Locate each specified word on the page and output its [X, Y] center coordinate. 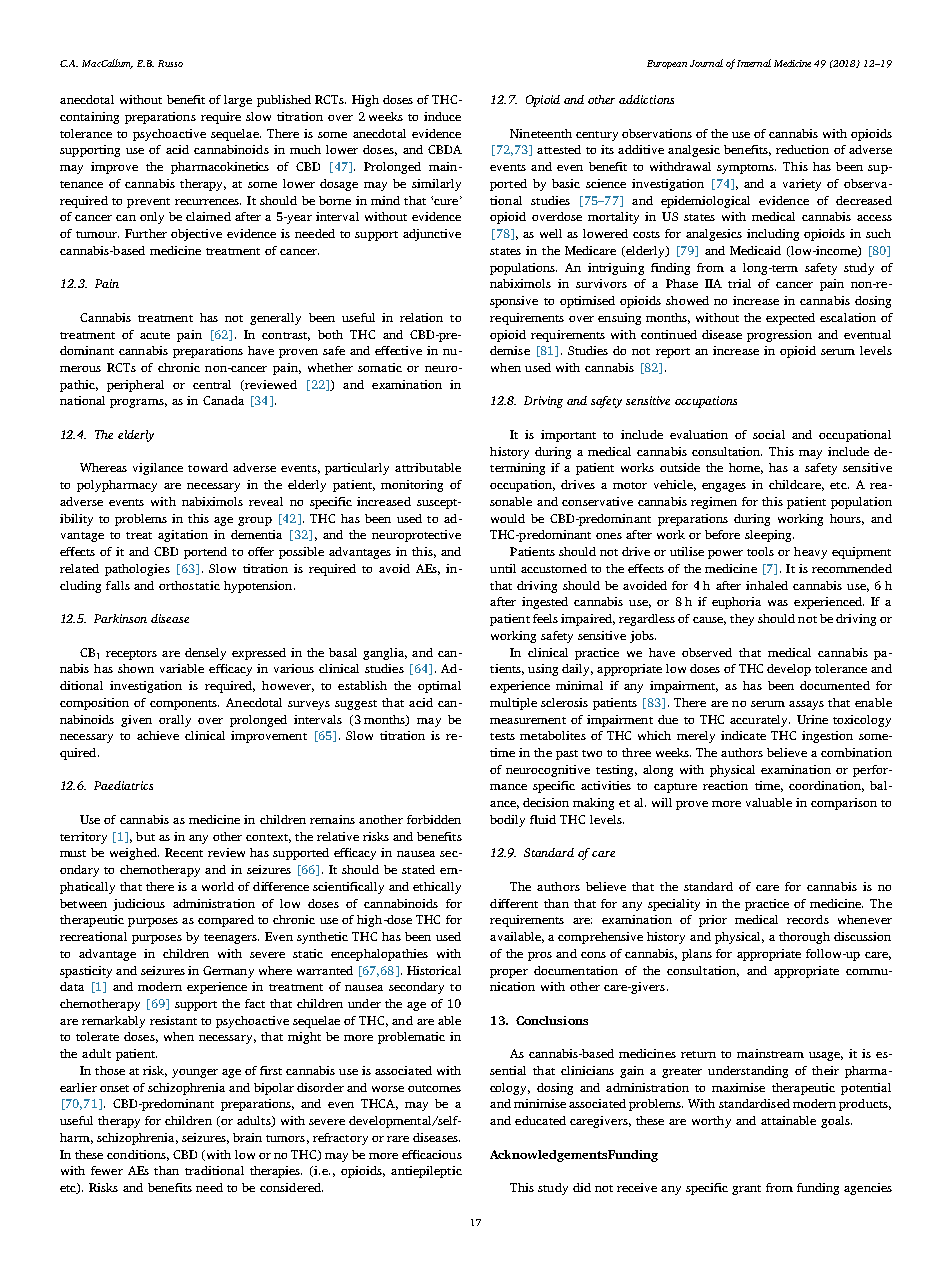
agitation [183, 536]
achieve [158, 735]
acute [155, 335]
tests [502, 736]
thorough [804, 938]
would [508, 518]
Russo [170, 63]
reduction [802, 149]
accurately [760, 721]
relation [421, 317]
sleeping [769, 536]
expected [790, 319]
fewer [107, 1170]
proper [509, 973]
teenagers [231, 939]
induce [442, 116]
